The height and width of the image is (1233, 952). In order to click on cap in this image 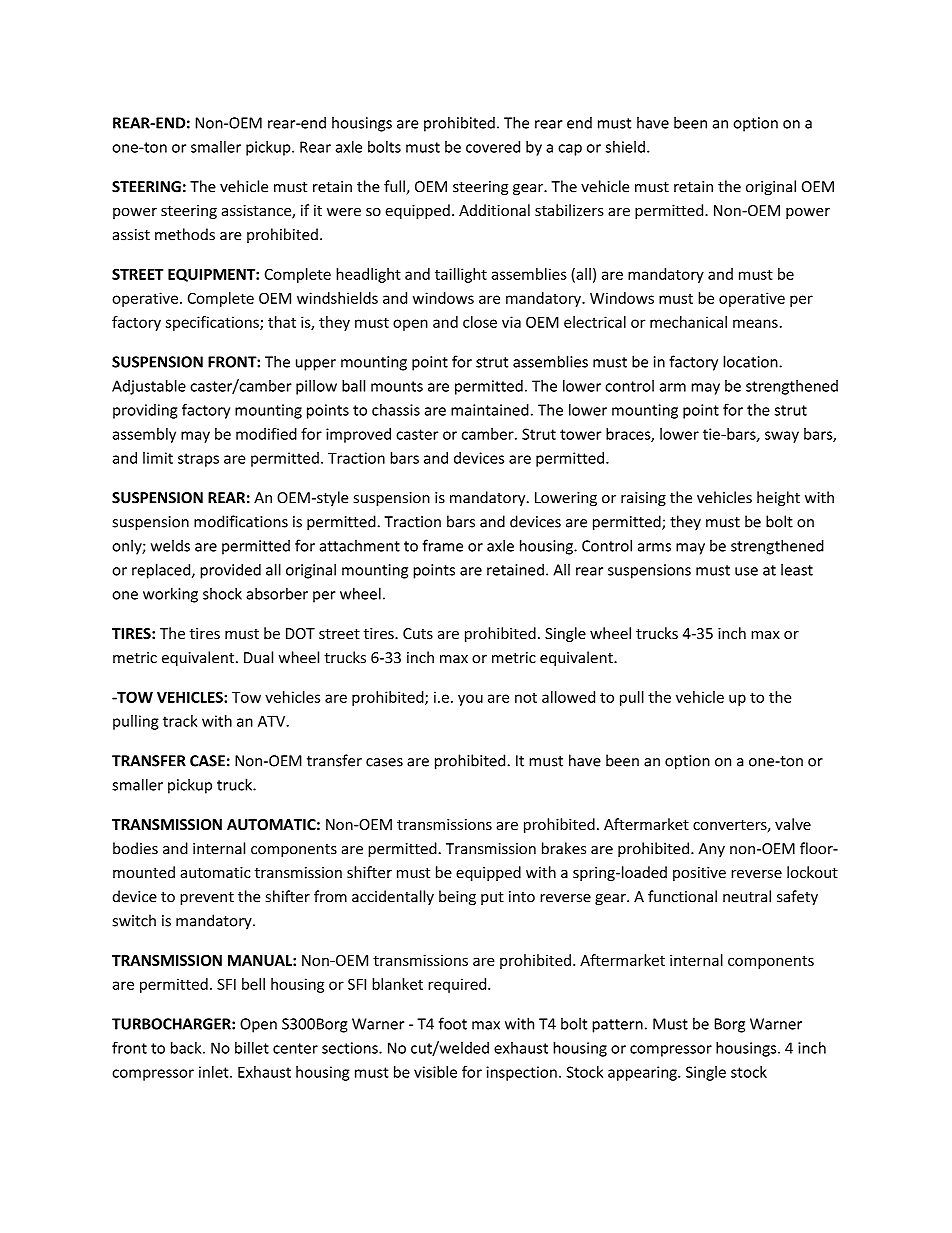, I will do `click(570, 150)`.
